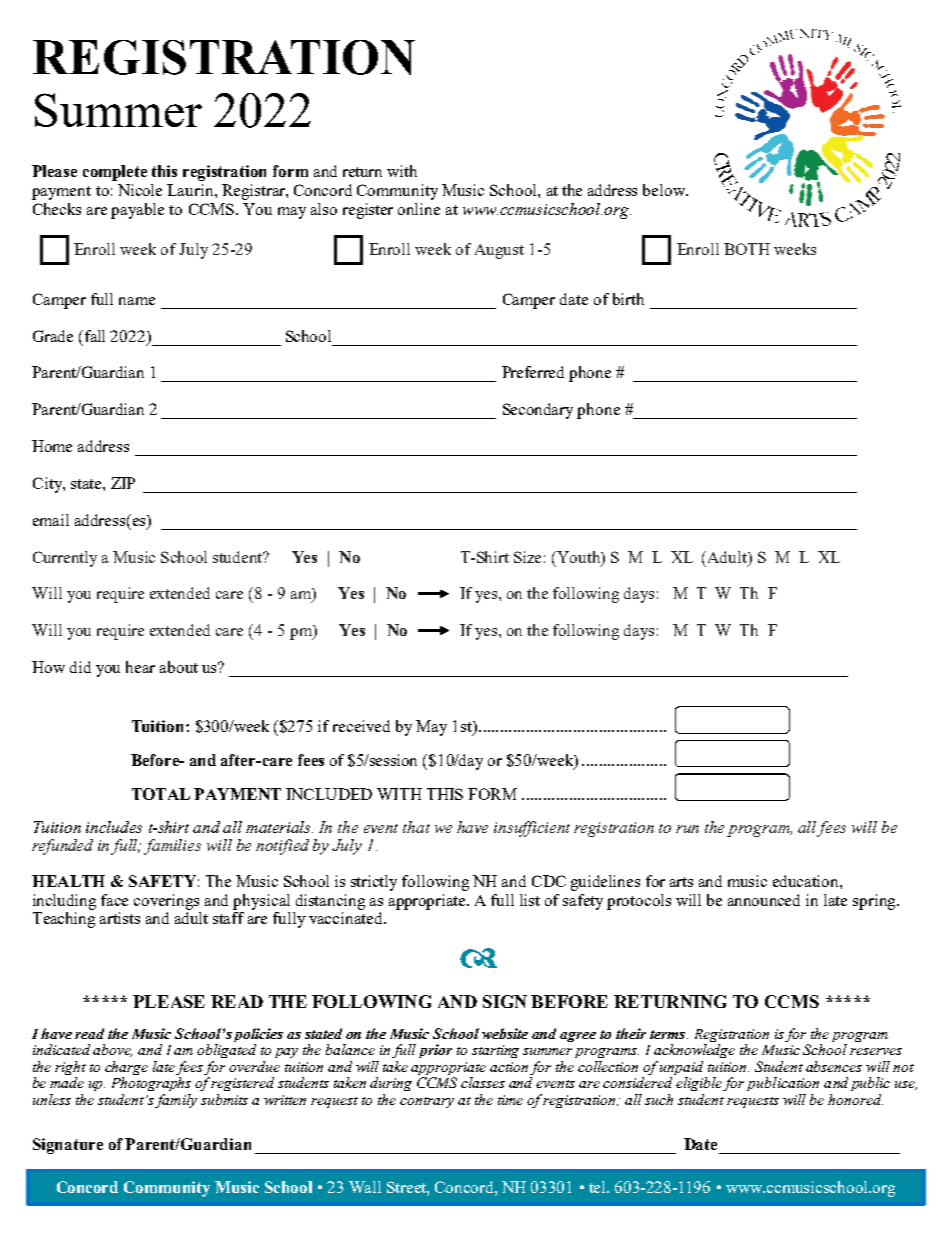 This screenshot has width=952, height=1233. What do you see at coordinates (419, 209) in the screenshot?
I see `online` at bounding box center [419, 209].
